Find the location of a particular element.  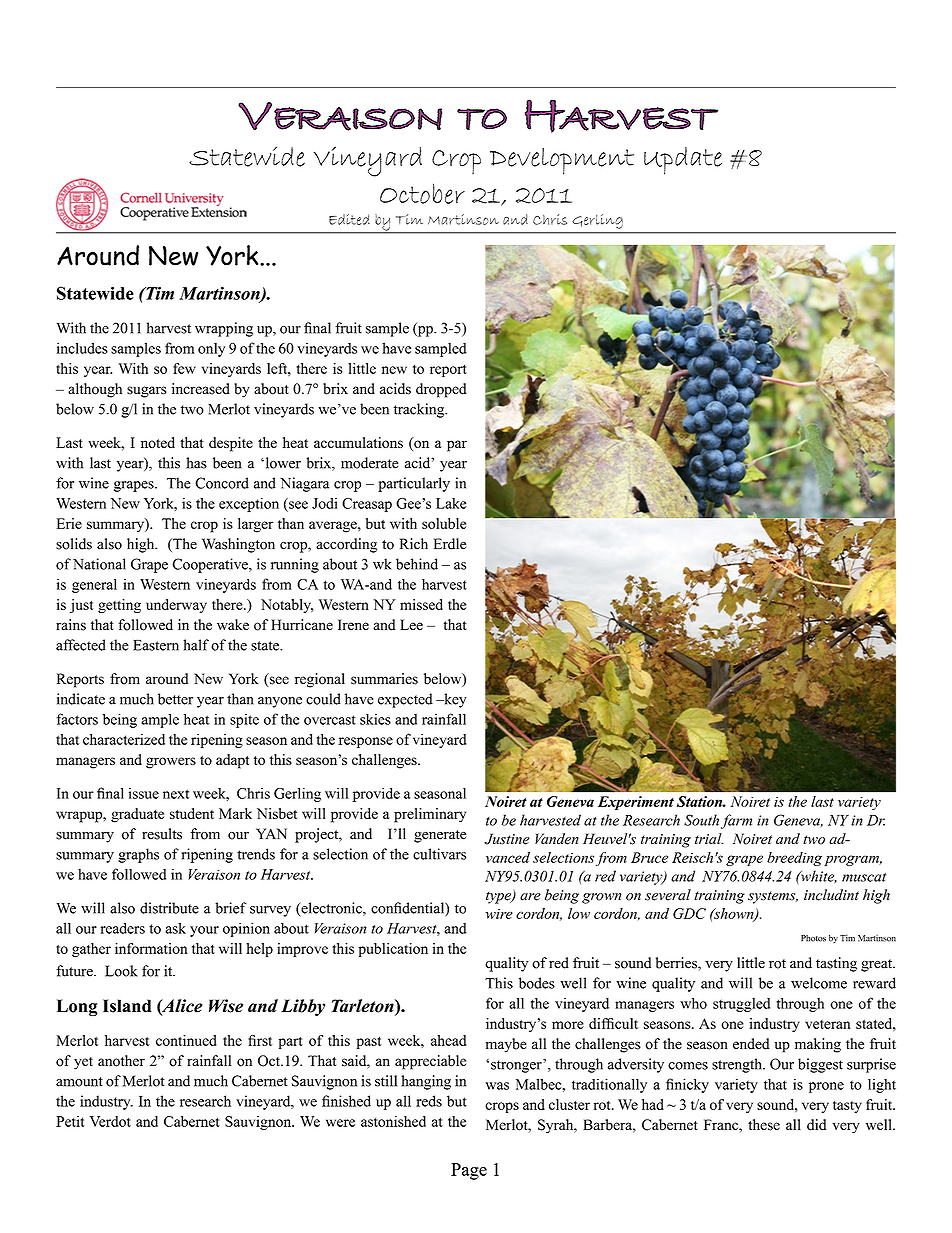

distribute is located at coordinates (169, 908).
